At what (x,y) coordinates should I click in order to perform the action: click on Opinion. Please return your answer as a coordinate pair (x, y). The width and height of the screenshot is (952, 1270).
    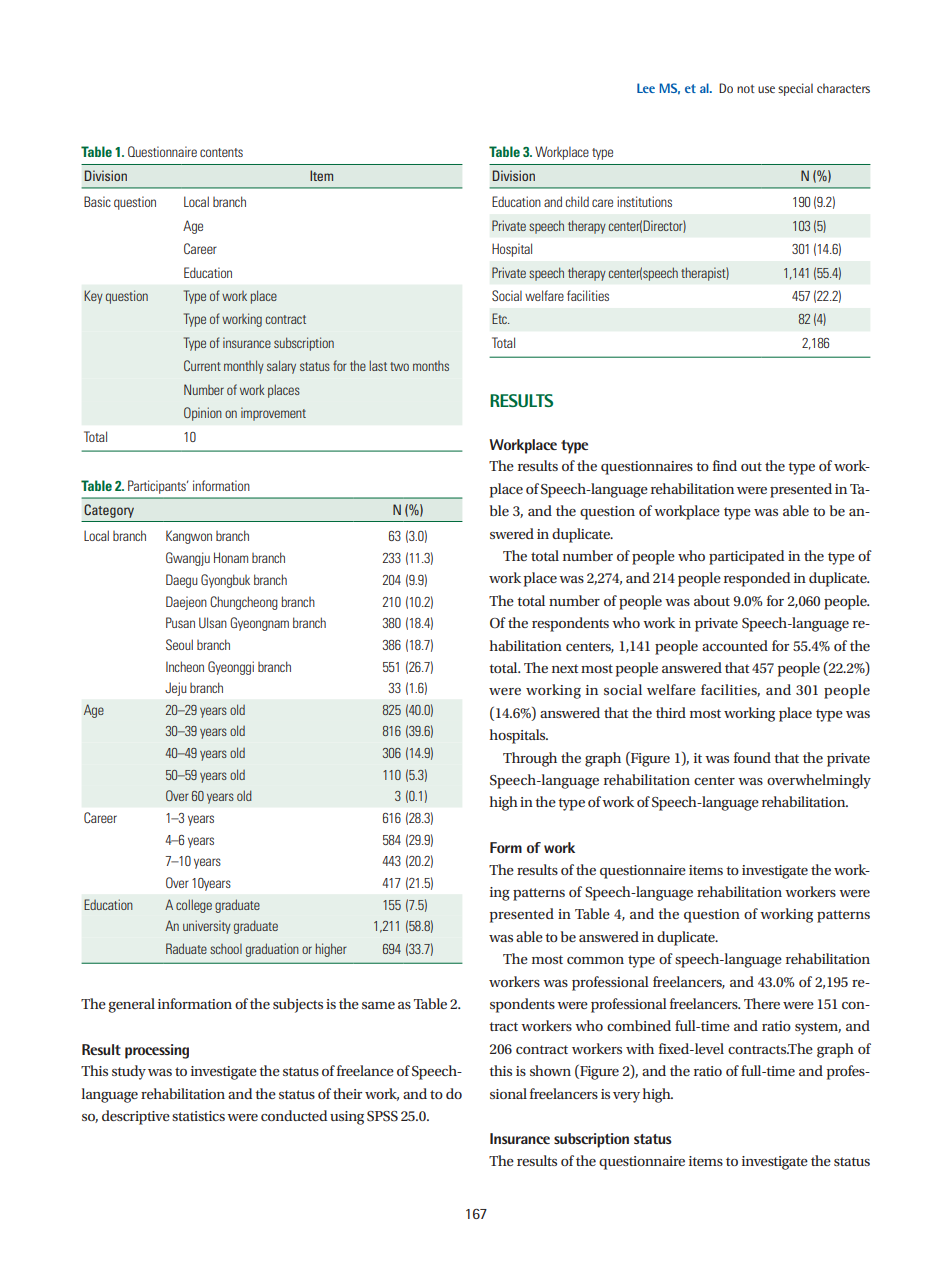
    Looking at the image, I should click on (203, 414).
